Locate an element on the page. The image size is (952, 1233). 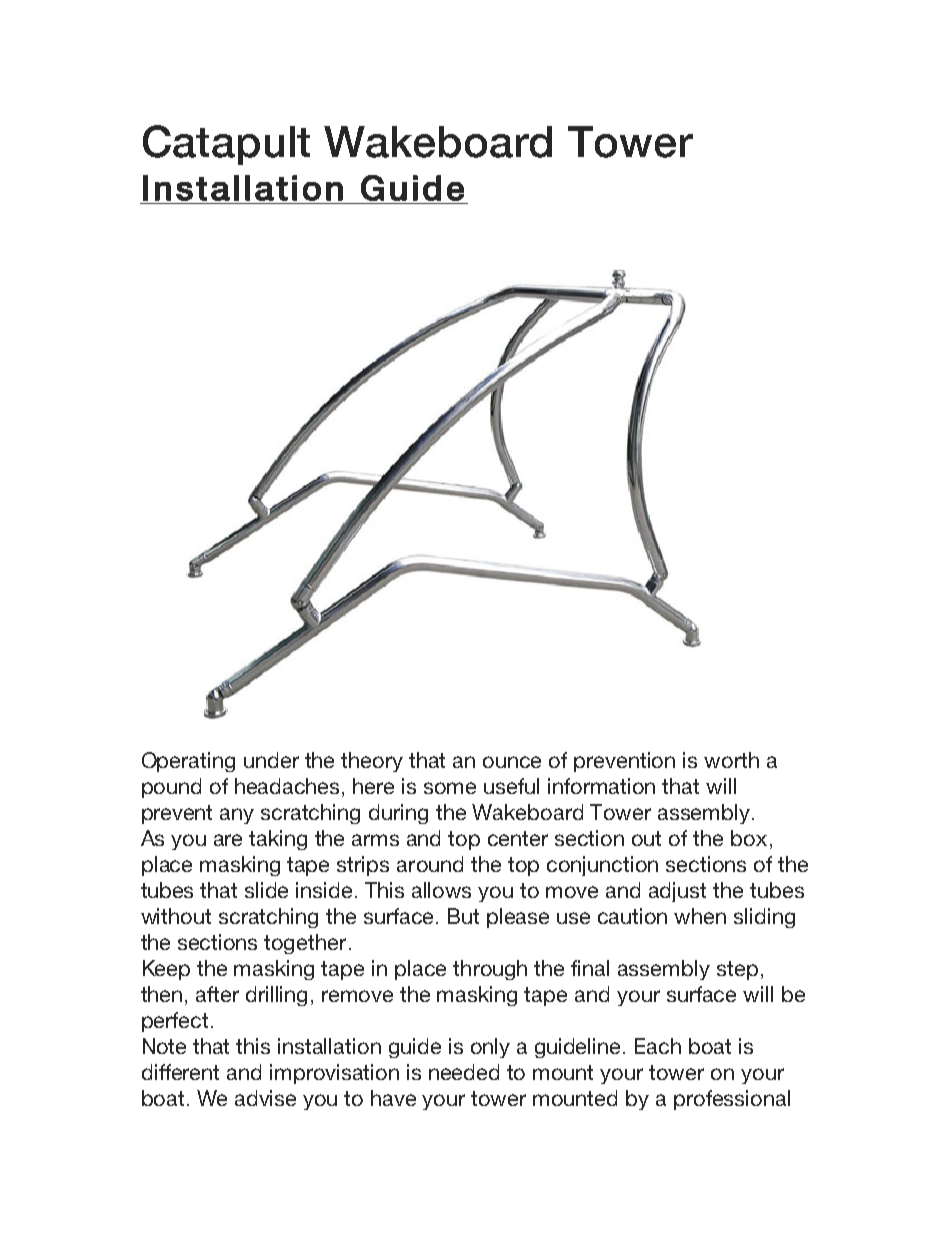
worth is located at coordinates (731, 760).
